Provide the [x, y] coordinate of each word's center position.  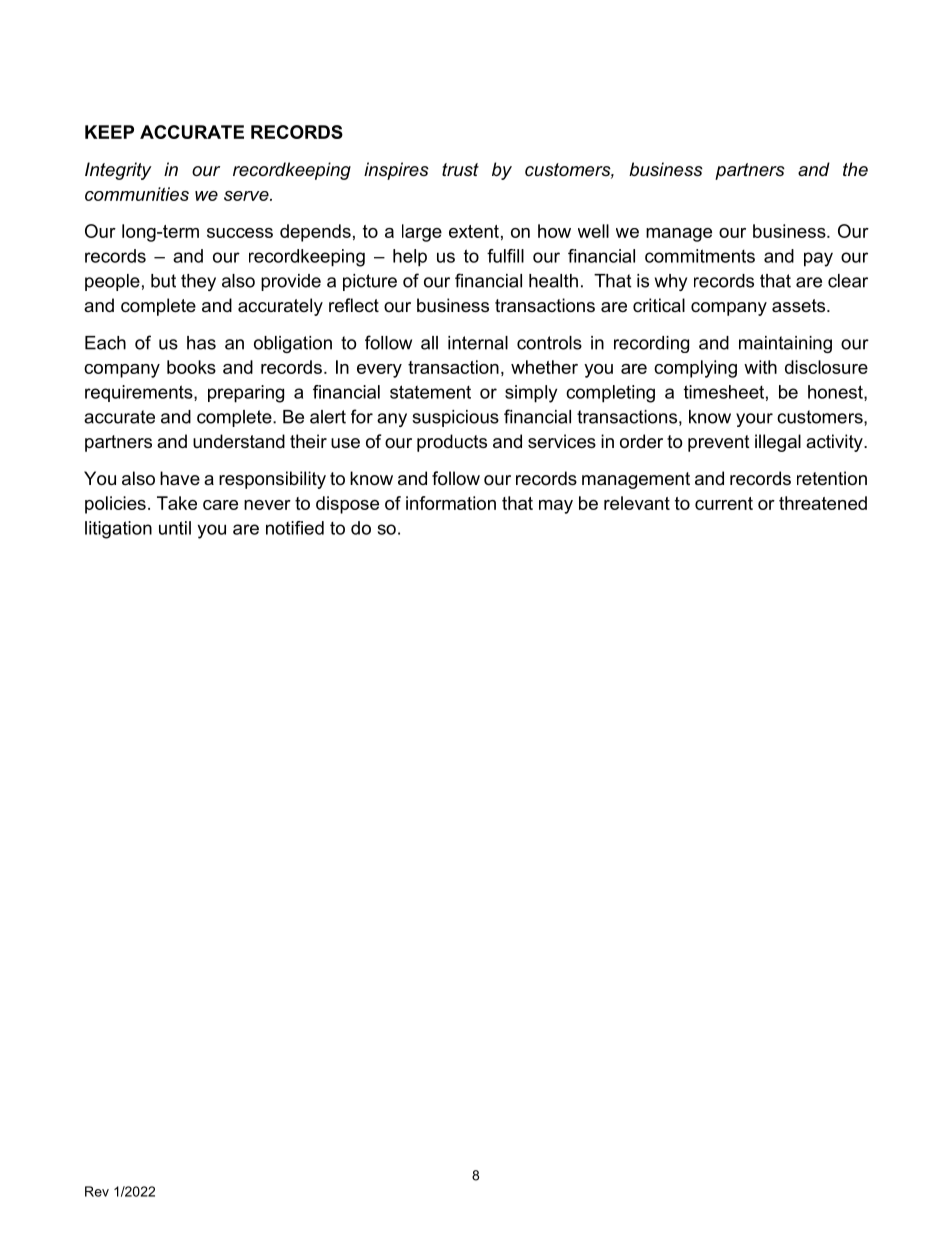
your [754, 420]
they [198, 282]
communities [137, 194]
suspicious [455, 418]
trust [460, 169]
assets [800, 306]
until [175, 528]
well [593, 231]
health [553, 281]
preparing [246, 394]
